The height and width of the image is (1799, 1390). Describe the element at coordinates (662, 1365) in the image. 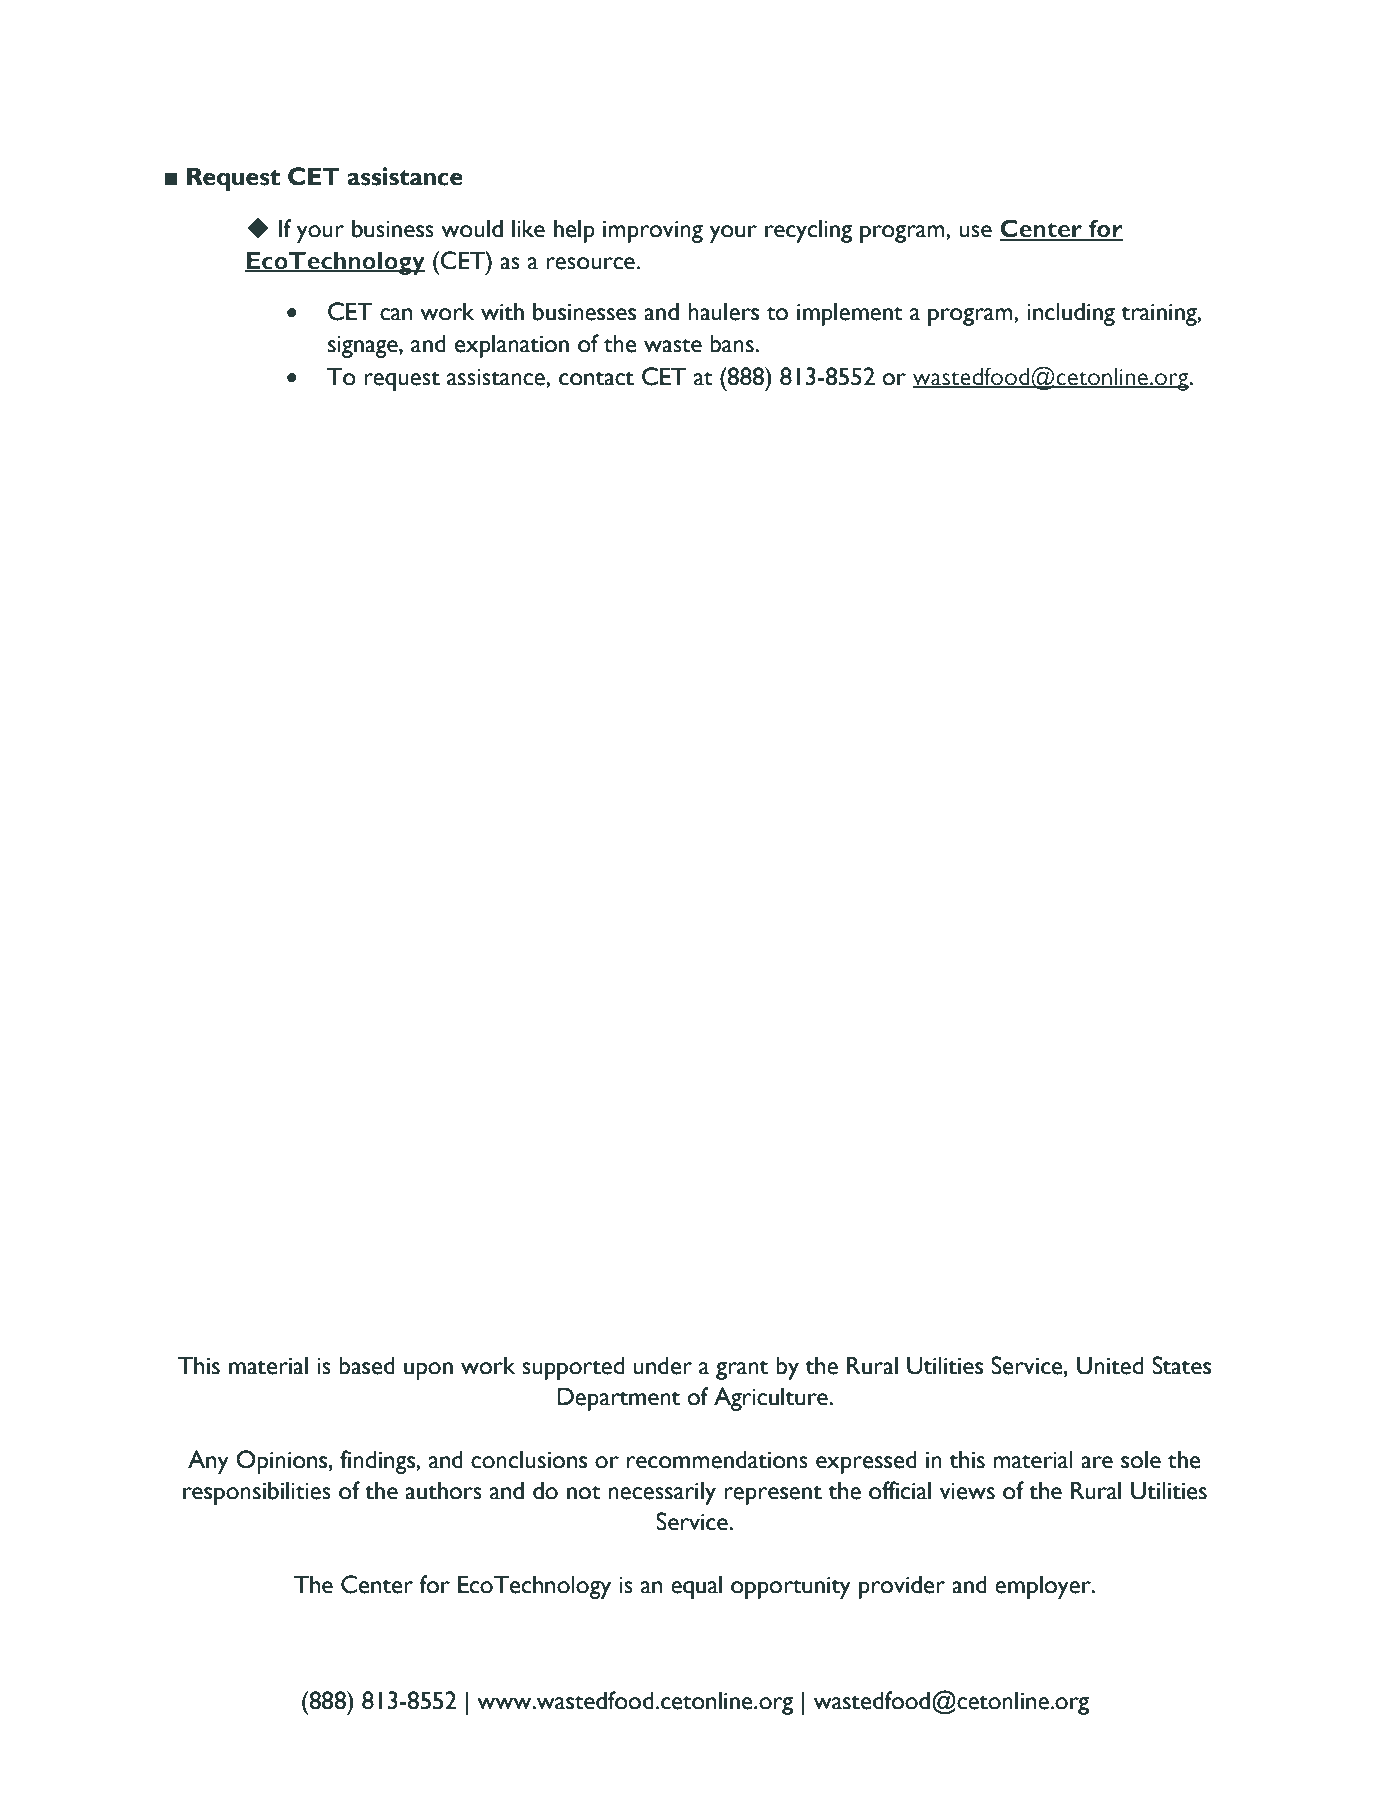

I see `under` at that location.
